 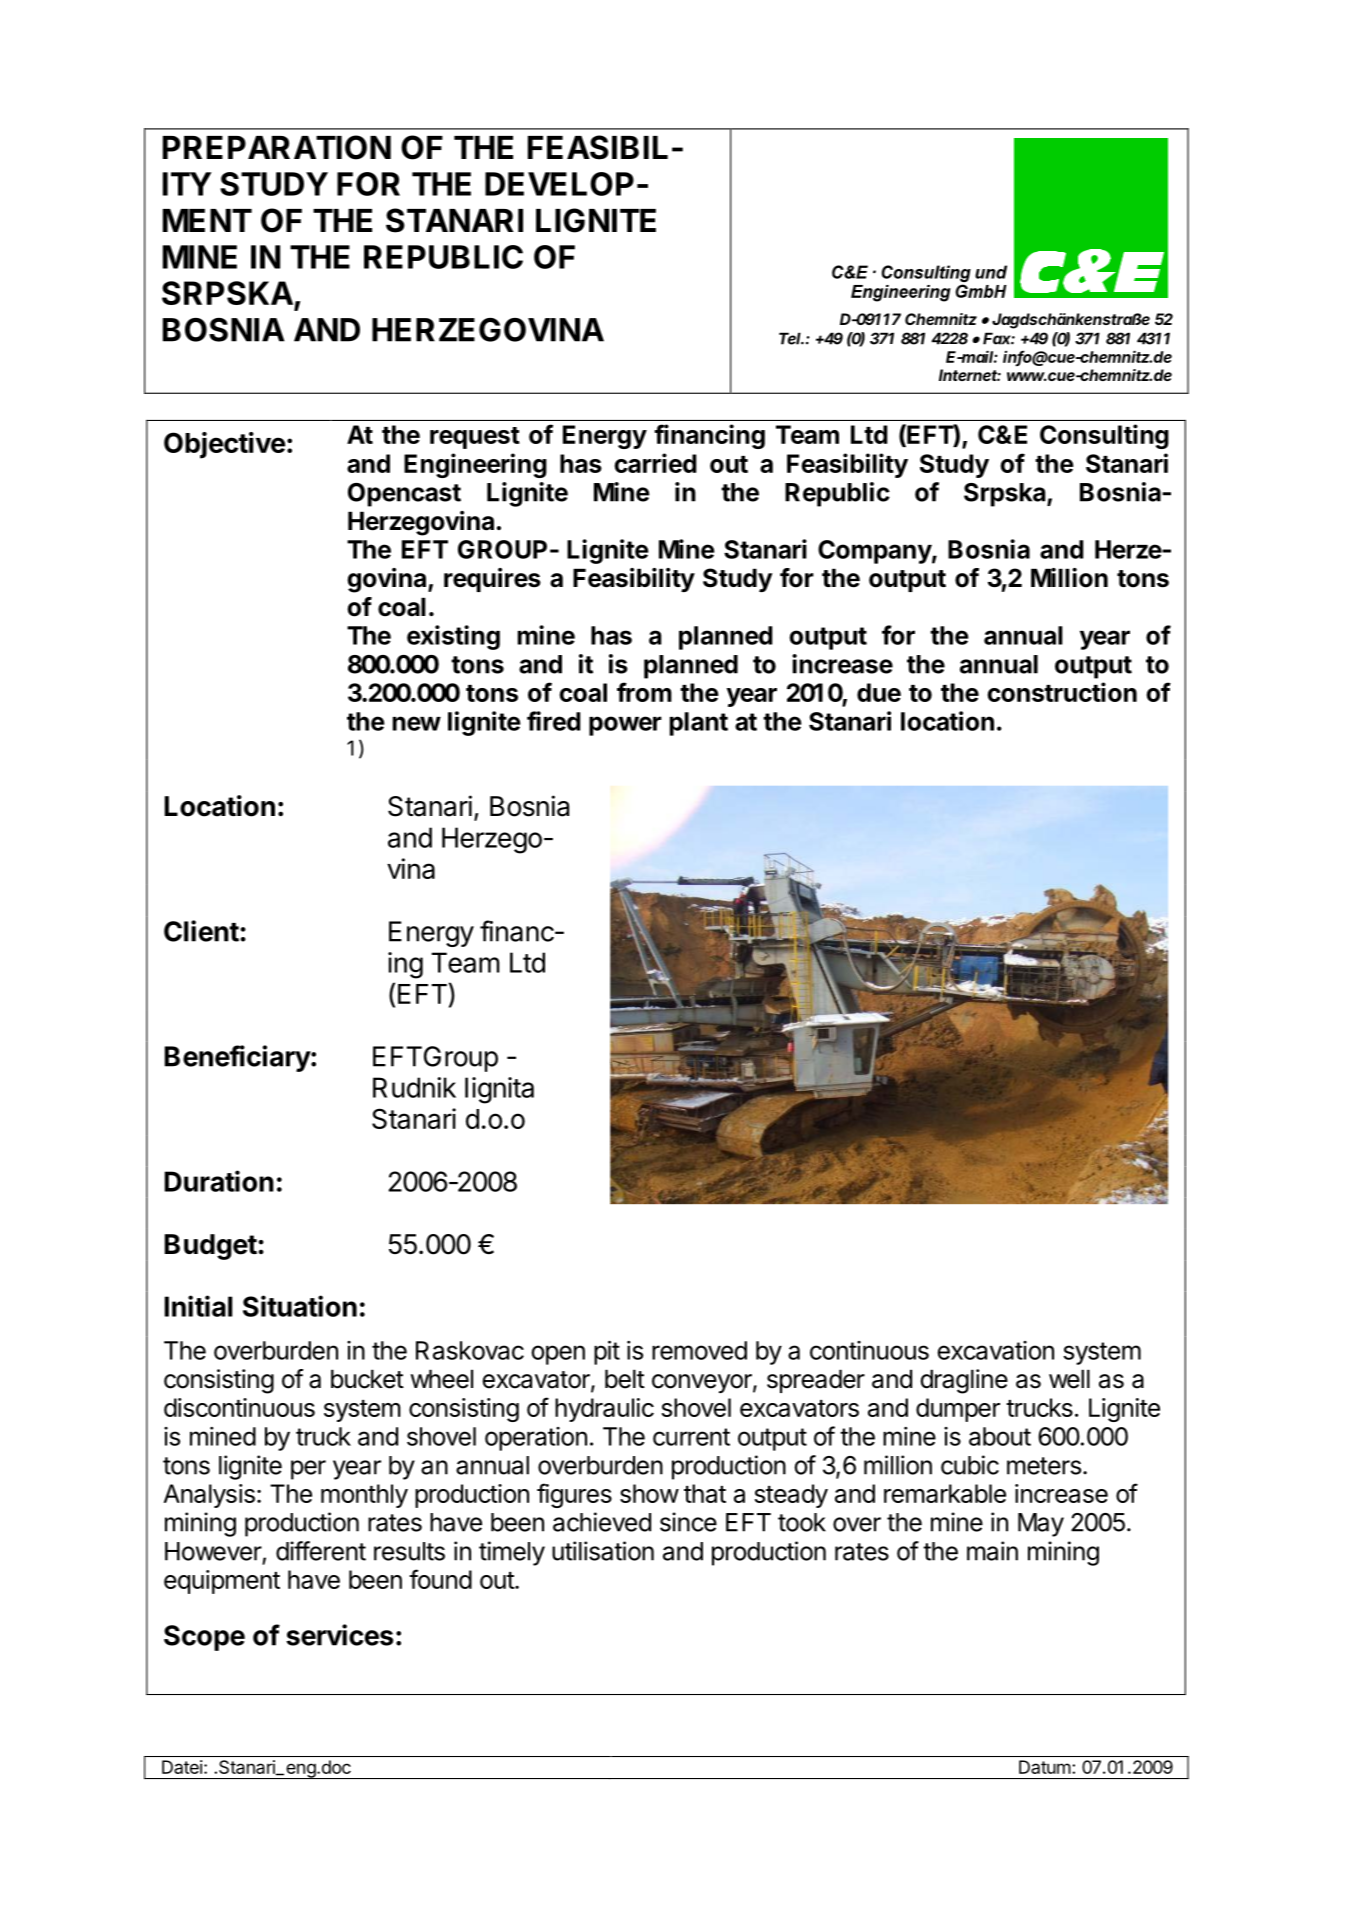 What do you see at coordinates (1104, 436) in the screenshot?
I see `Consulting` at bounding box center [1104, 436].
